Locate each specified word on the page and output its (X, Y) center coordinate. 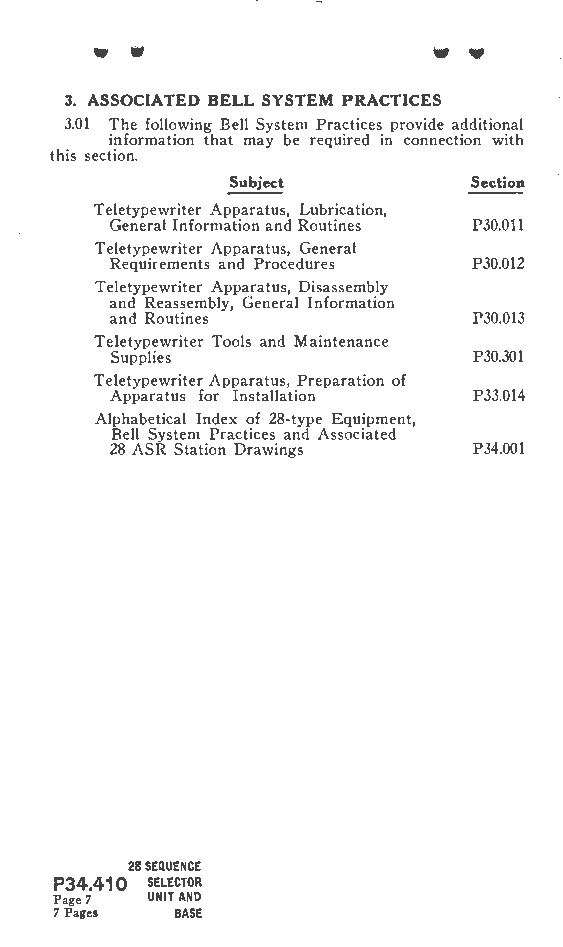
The (122, 124)
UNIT (161, 897)
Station (200, 449)
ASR (149, 447)
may (258, 142)
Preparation (339, 382)
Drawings (268, 450)
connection (442, 139)
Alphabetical (140, 420)
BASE (188, 913)
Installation (274, 394)
